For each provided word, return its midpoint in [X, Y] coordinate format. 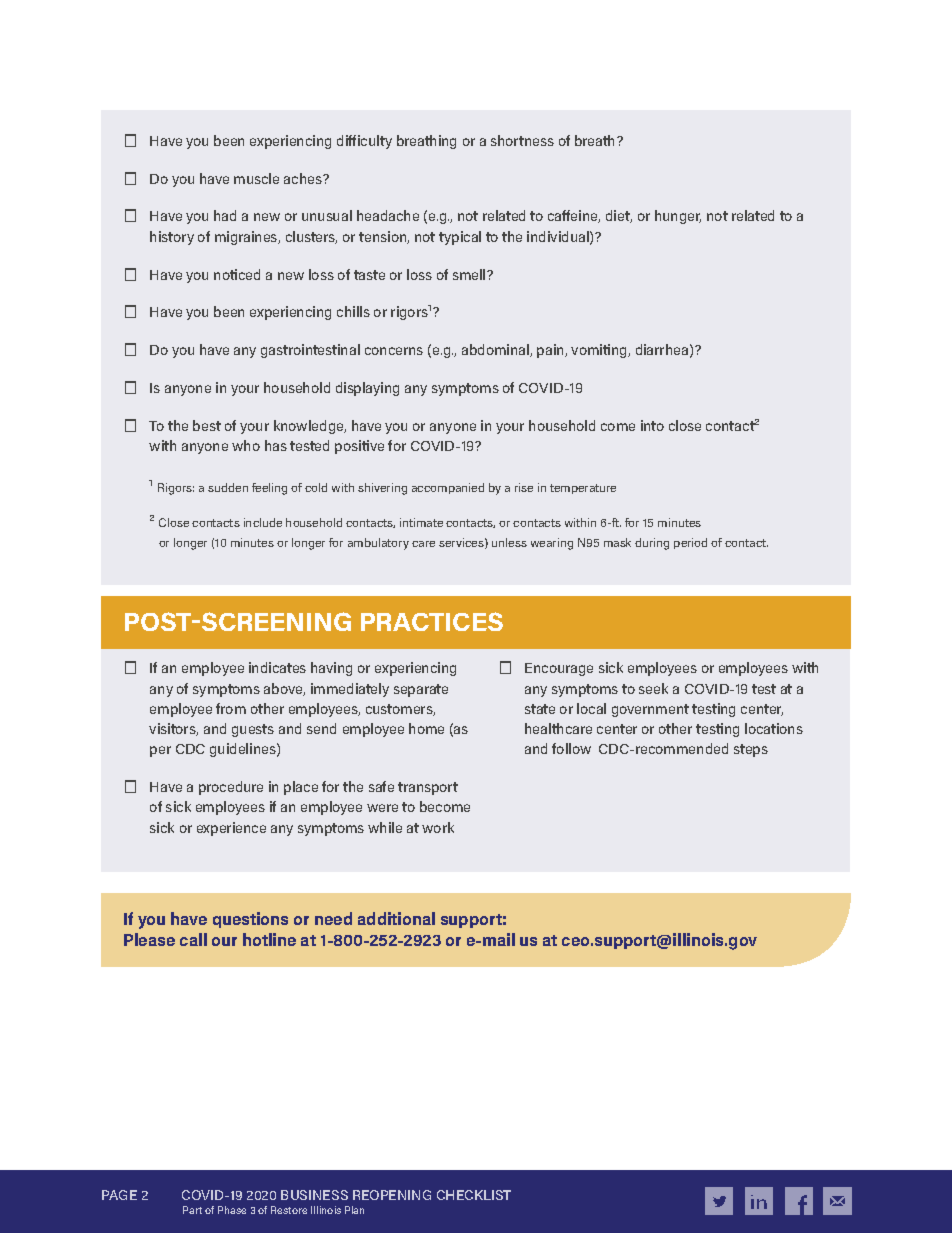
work [438, 827]
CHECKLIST [474, 1195]
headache [388, 215]
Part [192, 1210]
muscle [256, 178]
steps [751, 750]
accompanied [448, 488]
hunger [678, 217]
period [690, 543]
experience [231, 829]
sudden [228, 487]
